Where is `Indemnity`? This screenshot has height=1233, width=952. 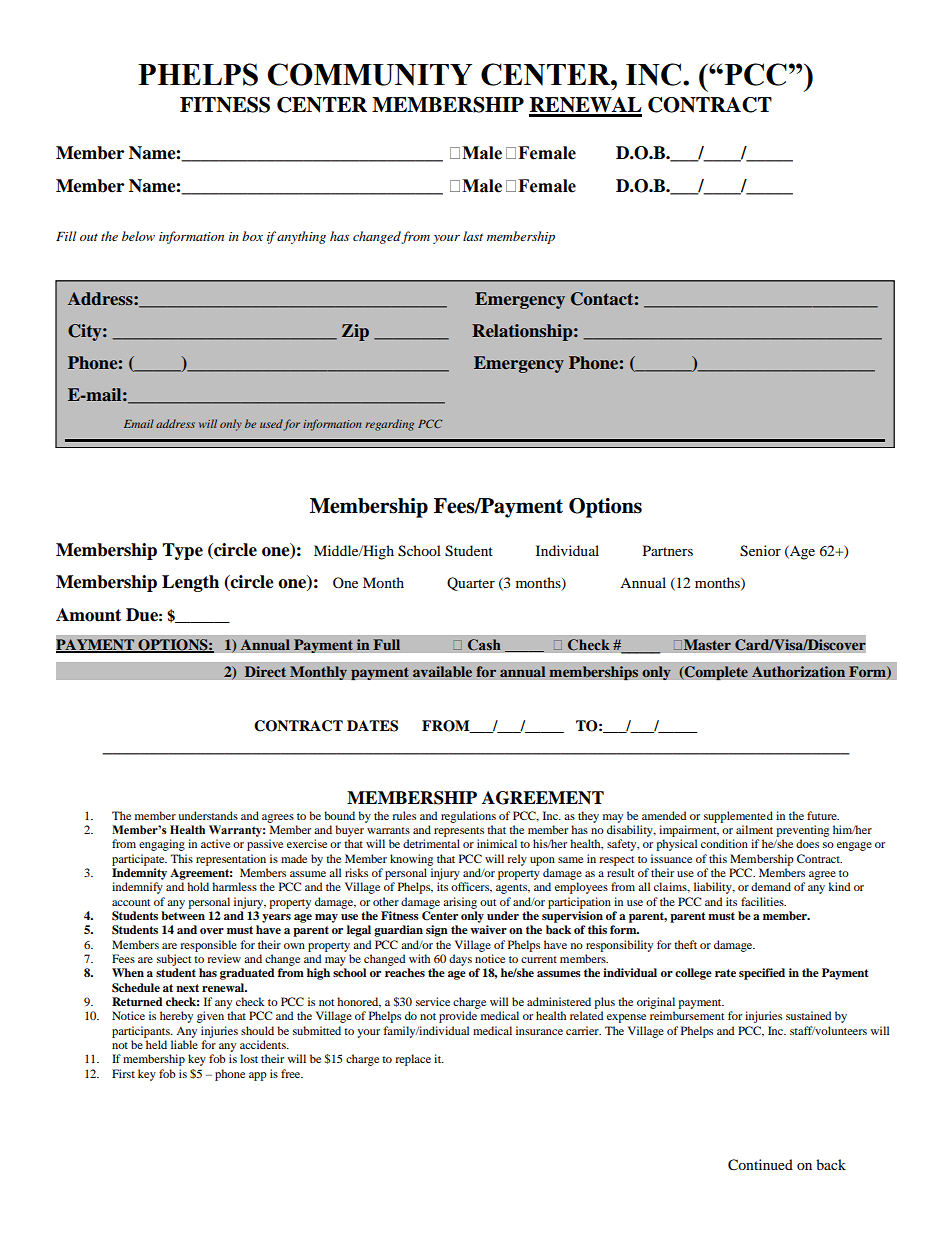
Indemnity is located at coordinates (139, 874).
